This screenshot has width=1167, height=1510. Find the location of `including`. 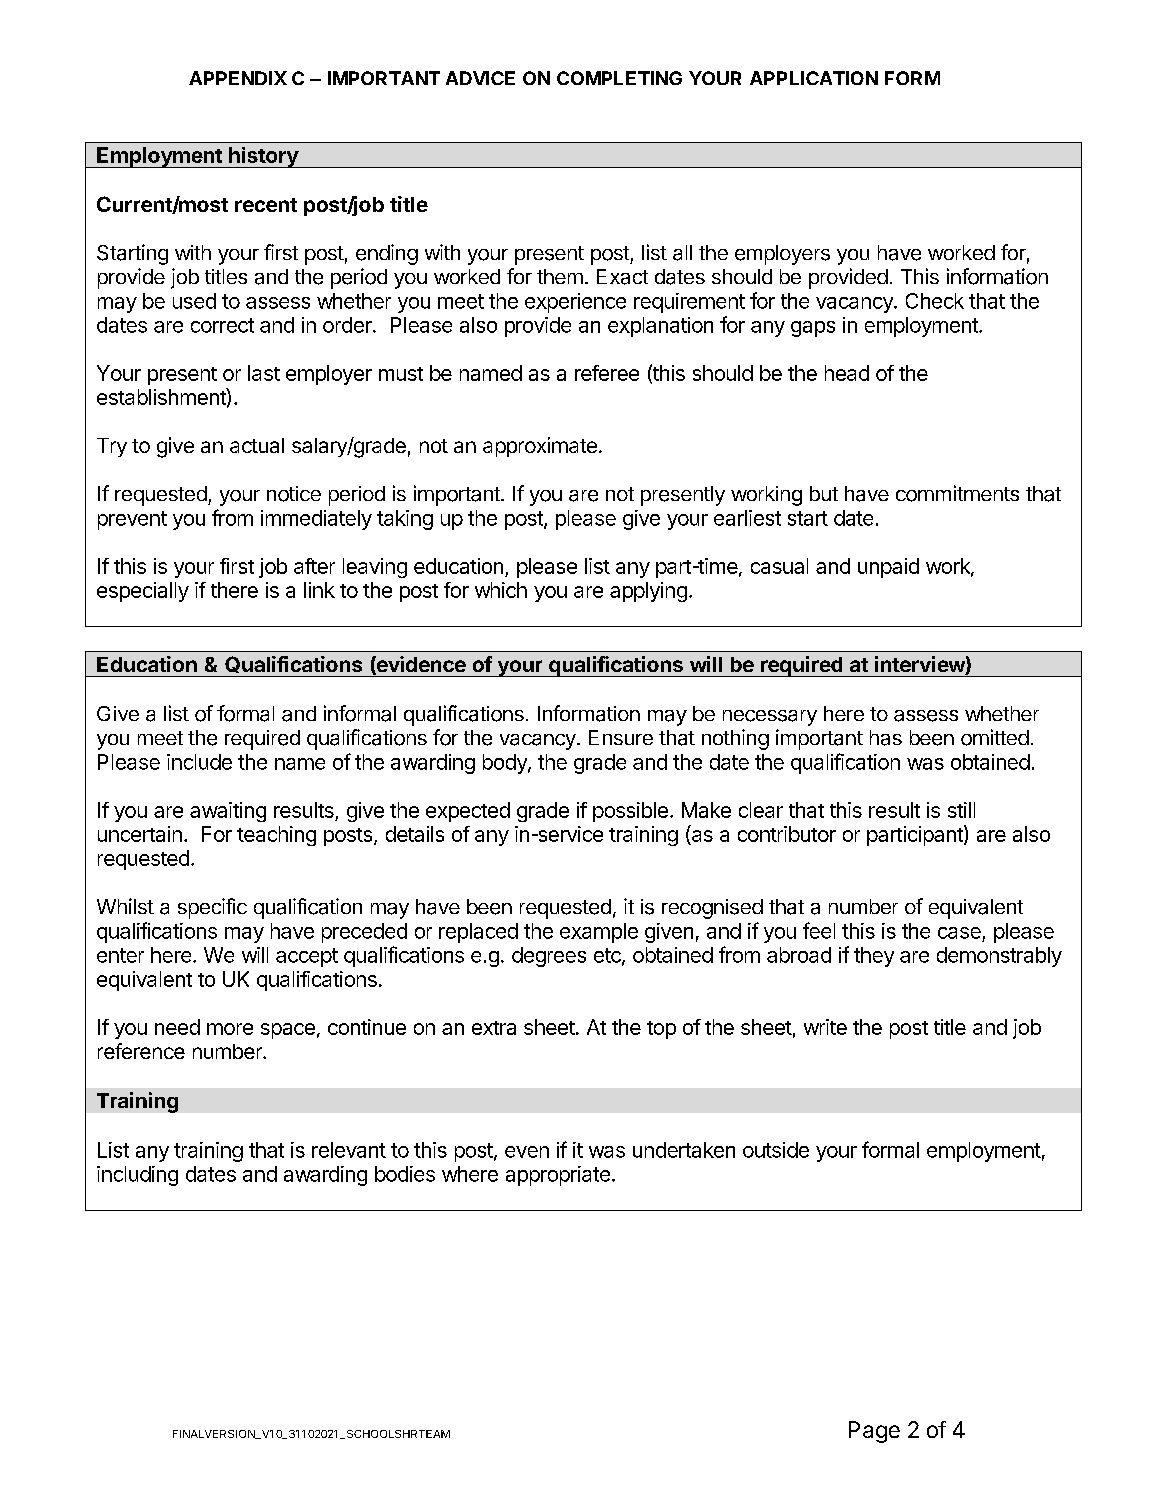

including is located at coordinates (137, 1176).
